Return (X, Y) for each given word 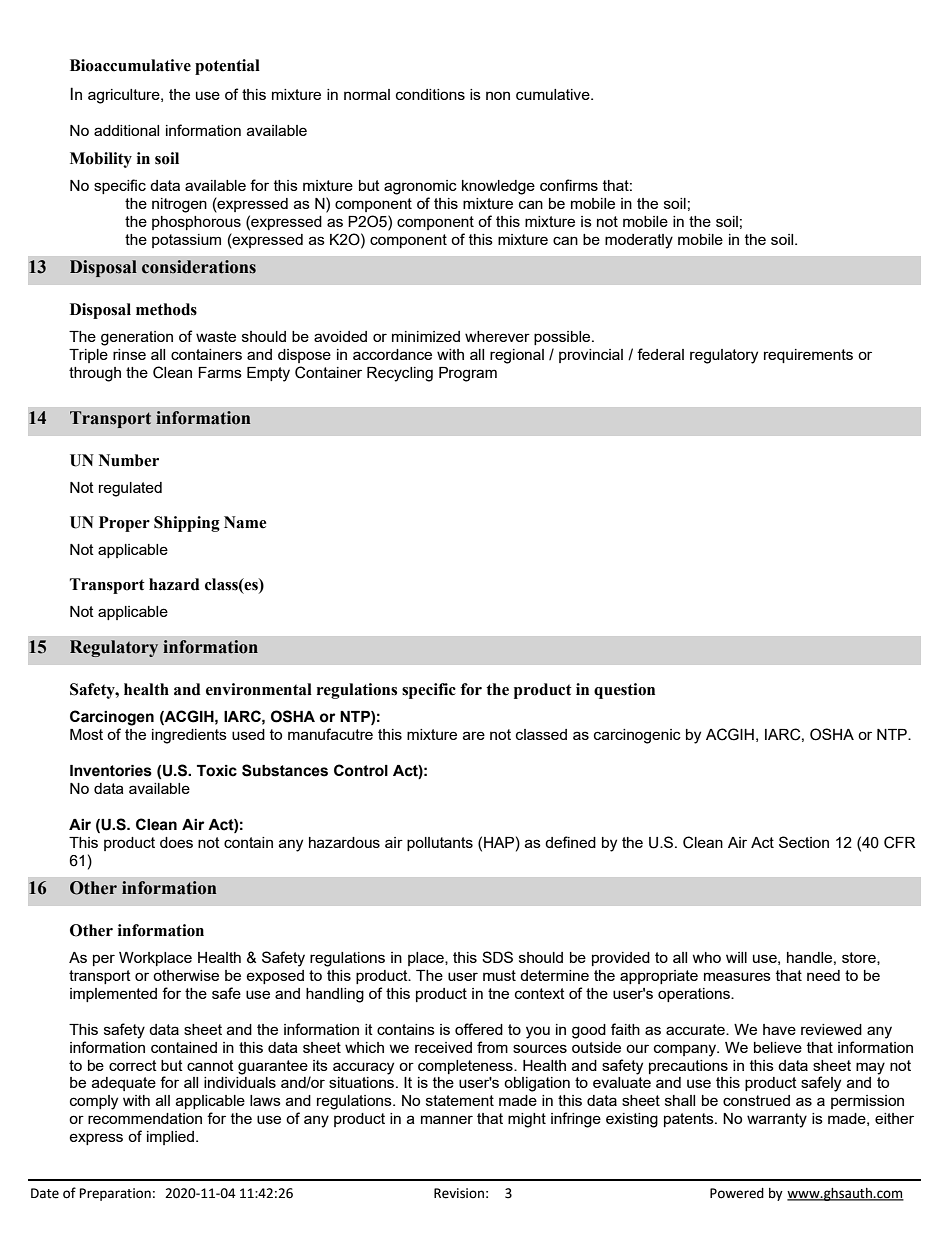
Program (468, 374)
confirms (569, 185)
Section (804, 842)
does (176, 842)
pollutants (440, 844)
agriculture (125, 96)
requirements (808, 356)
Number (129, 460)
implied (170, 1138)
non (498, 95)
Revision (459, 1193)
